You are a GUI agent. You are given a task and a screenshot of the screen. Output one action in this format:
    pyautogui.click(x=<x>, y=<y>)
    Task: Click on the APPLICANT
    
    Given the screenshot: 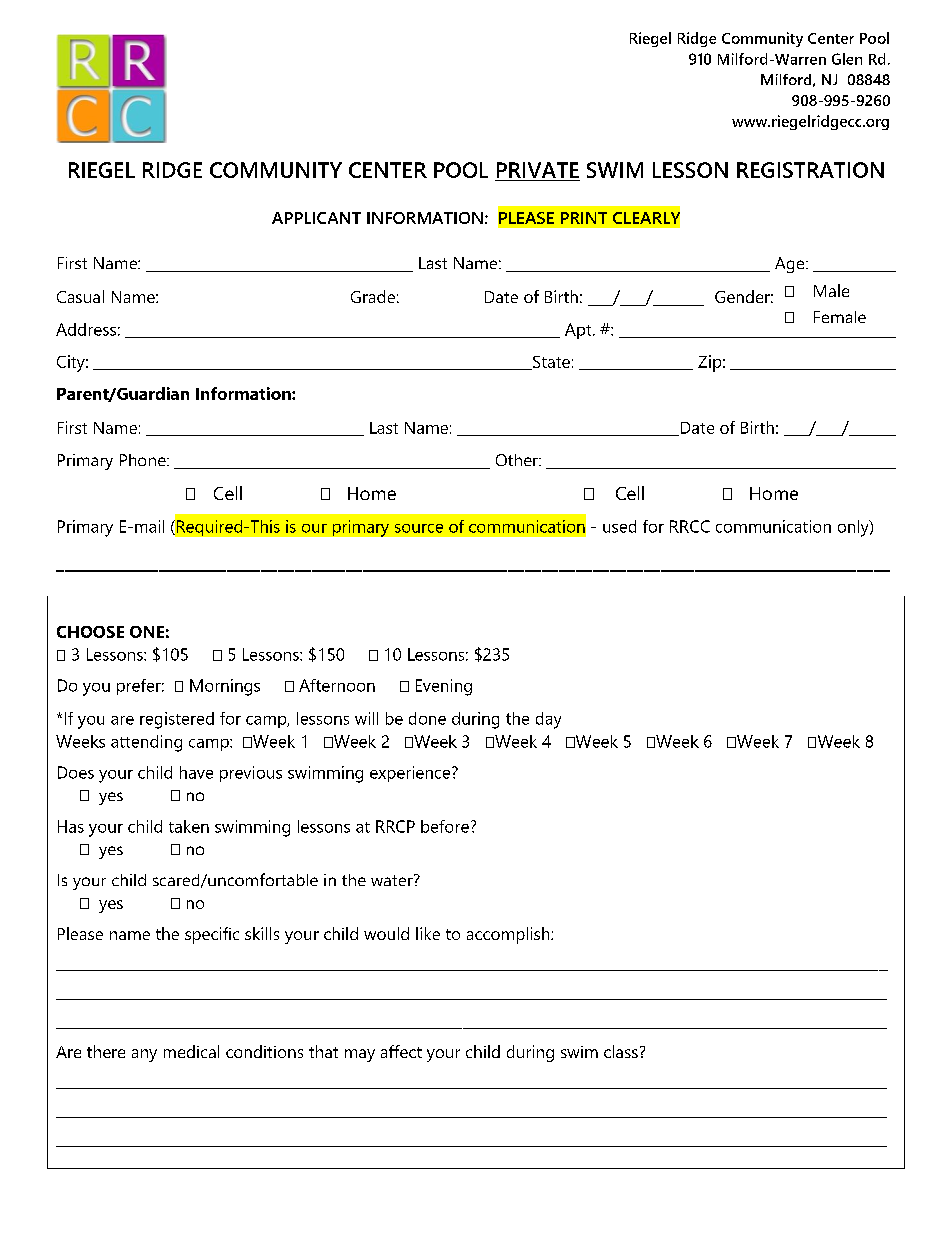 What is the action you would take?
    pyautogui.click(x=316, y=218)
